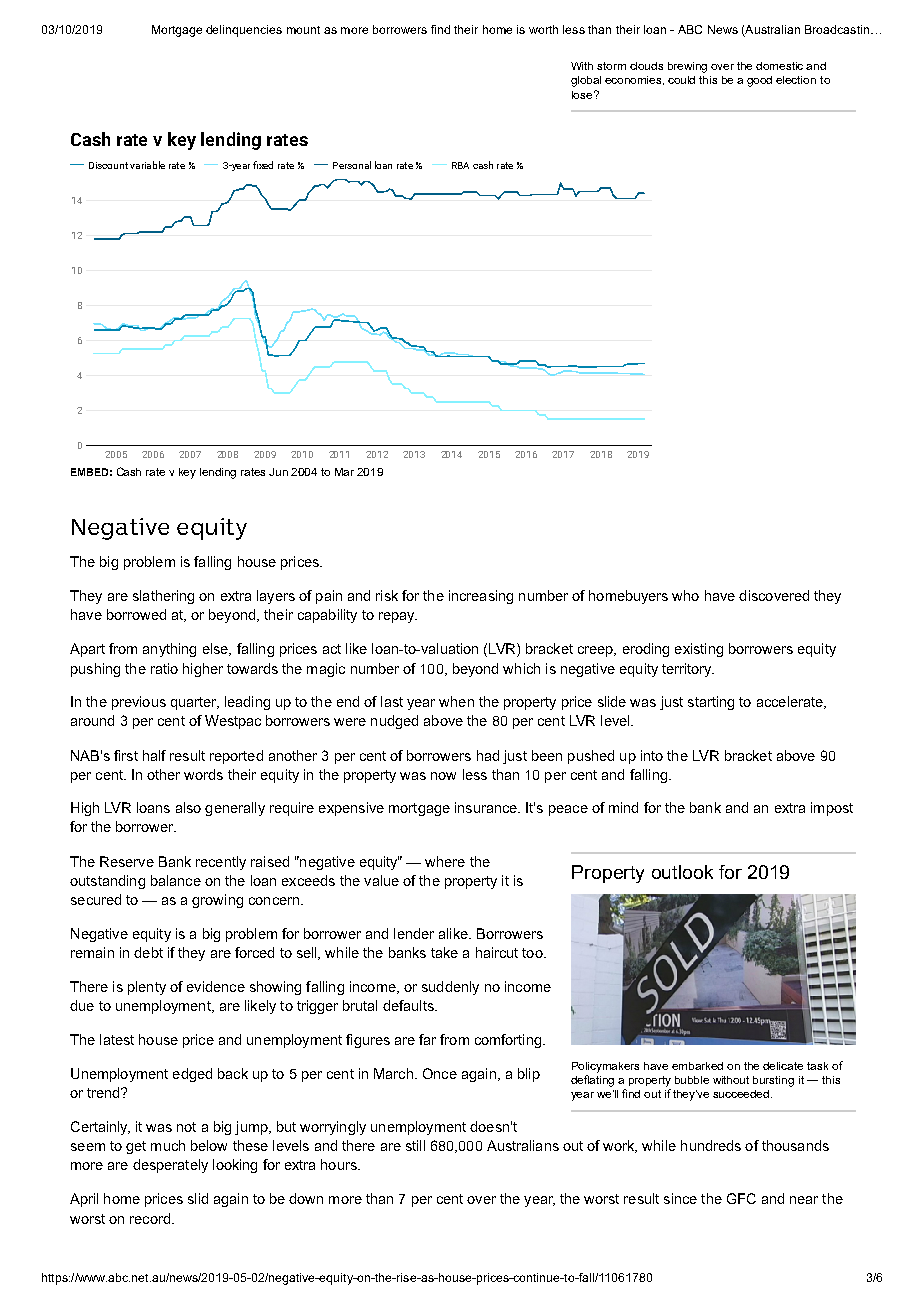 The image size is (924, 1308). Describe the element at coordinates (244, 31) in the screenshot. I see `delinquencies` at that location.
